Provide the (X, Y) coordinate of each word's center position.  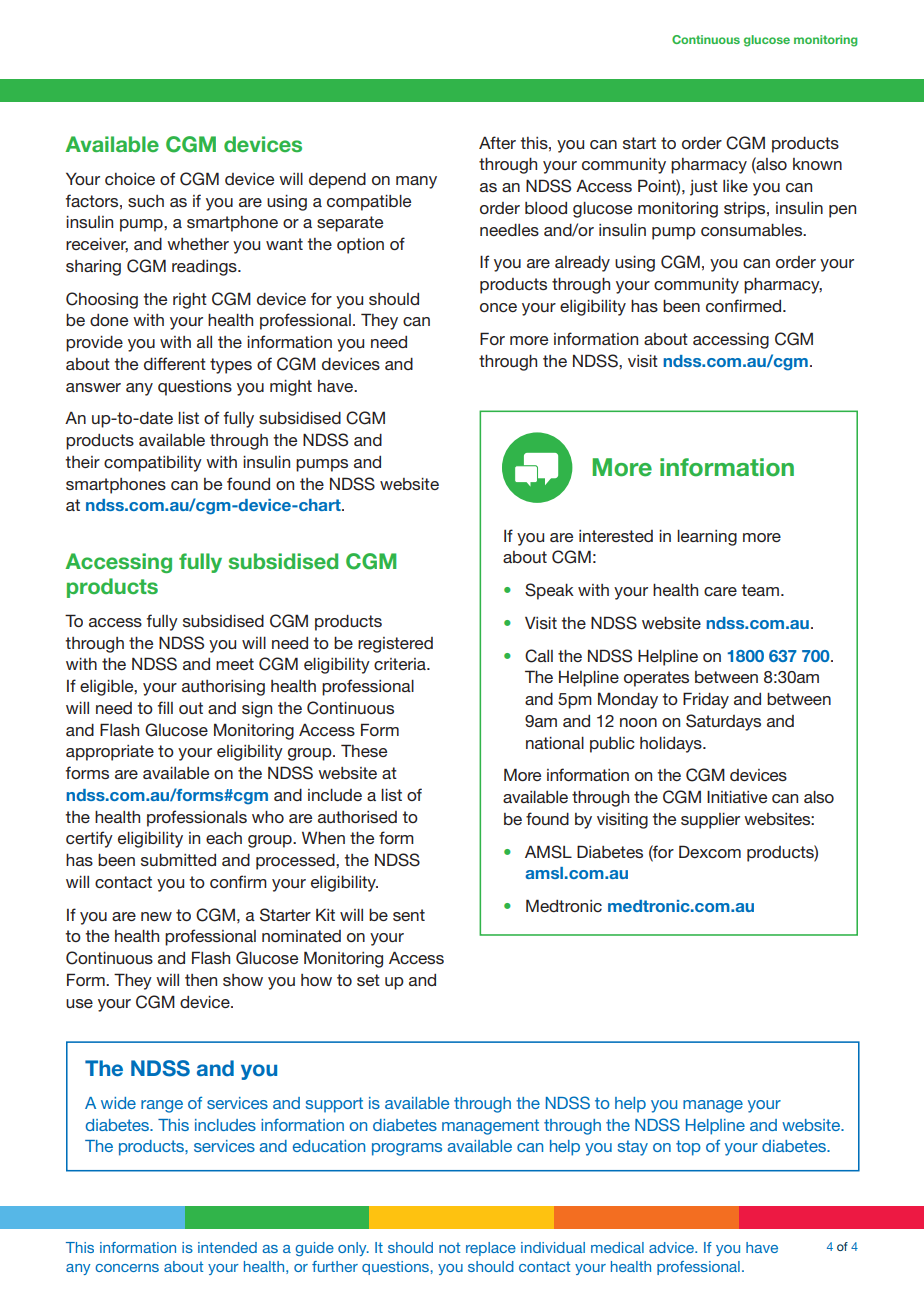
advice (672, 1247)
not (449, 1247)
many (416, 182)
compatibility (153, 464)
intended (227, 1247)
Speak (549, 591)
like (735, 186)
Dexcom (710, 851)
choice (130, 179)
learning (707, 538)
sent (409, 915)
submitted (178, 860)
